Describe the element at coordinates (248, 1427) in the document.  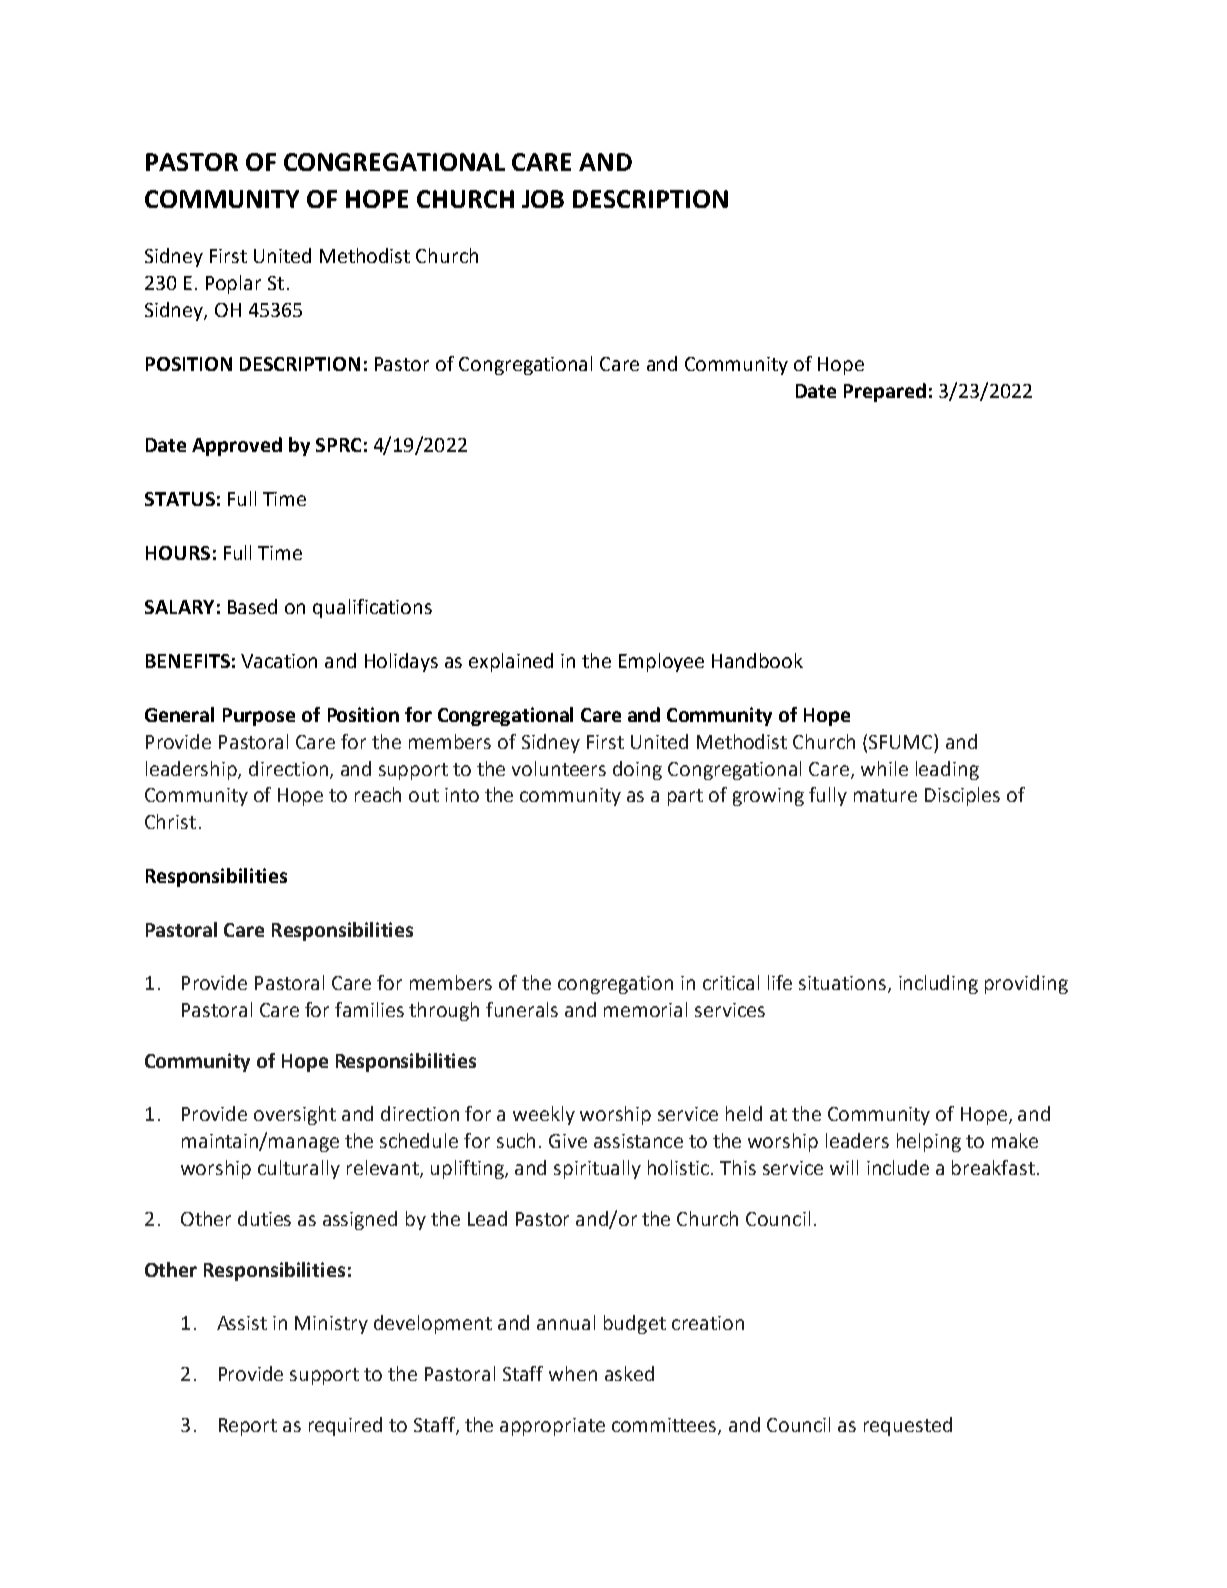
I see `Report` at that location.
